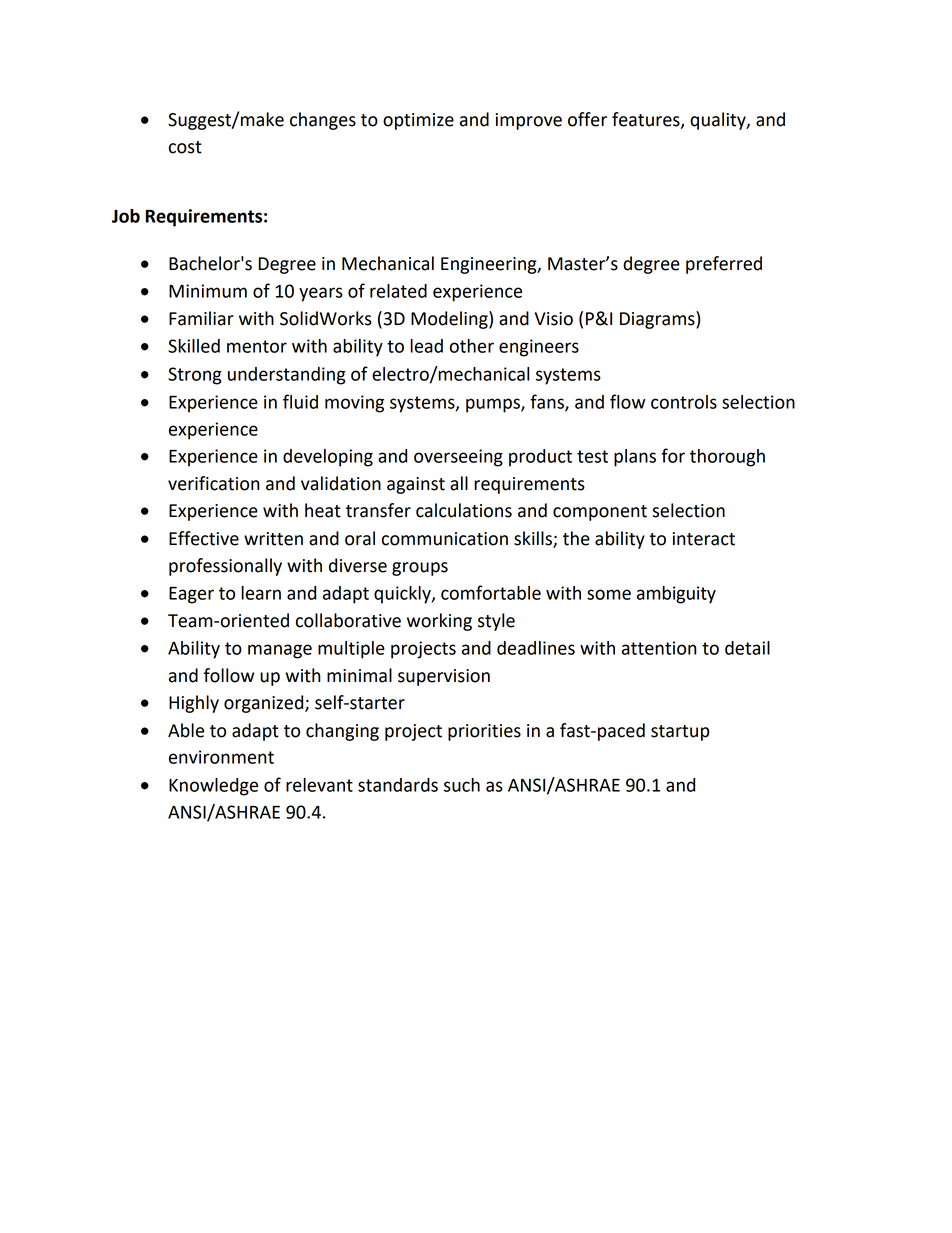  I want to click on groups, so click(420, 569).
